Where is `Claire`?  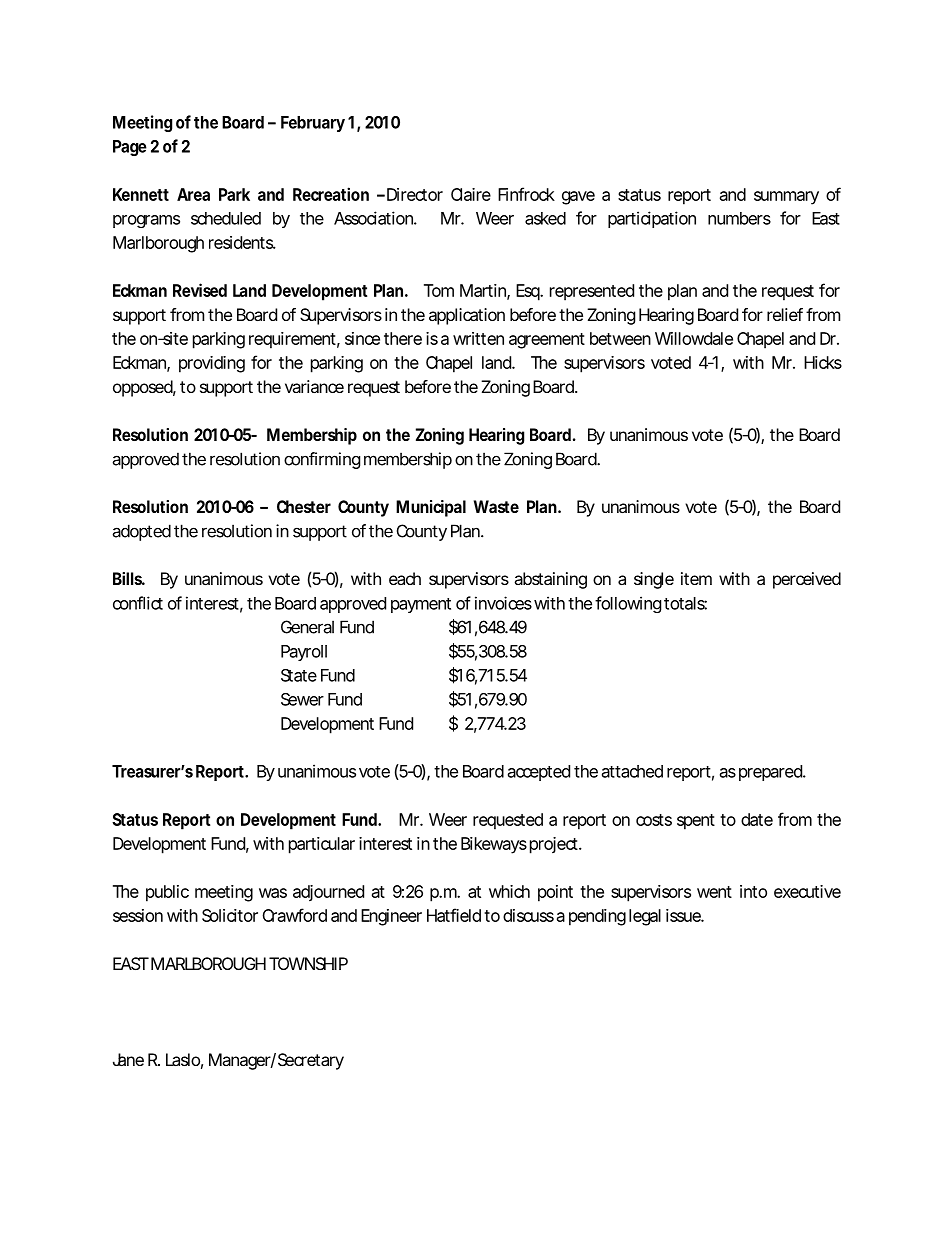
Claire is located at coordinates (471, 194).
